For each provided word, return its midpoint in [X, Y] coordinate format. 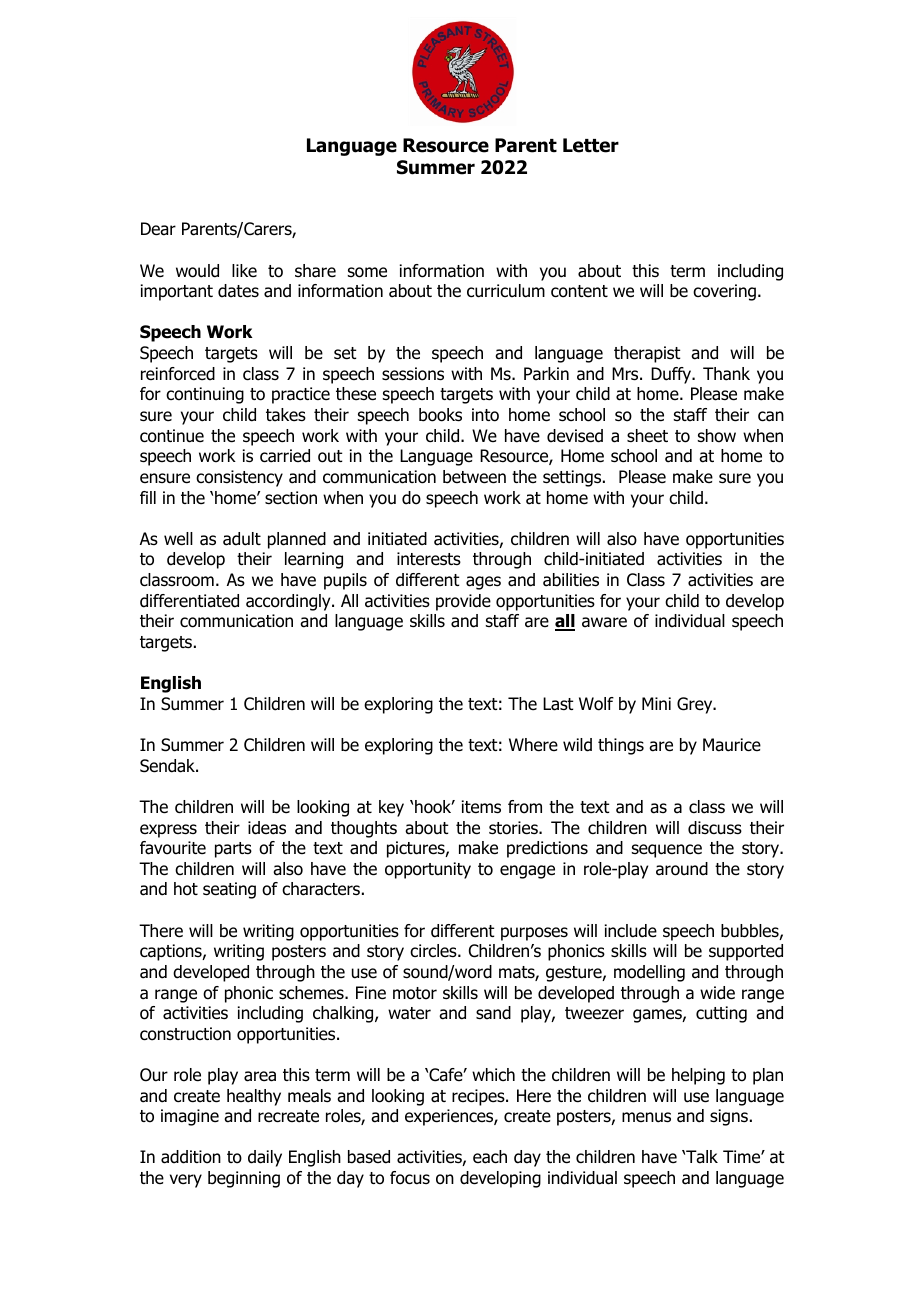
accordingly [289, 602]
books [440, 415]
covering [724, 292]
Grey [696, 705]
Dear [158, 229]
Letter [591, 145]
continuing [205, 395]
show [717, 436]
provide [463, 602]
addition [191, 1157]
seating [229, 890]
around [682, 869]
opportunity [428, 870]
